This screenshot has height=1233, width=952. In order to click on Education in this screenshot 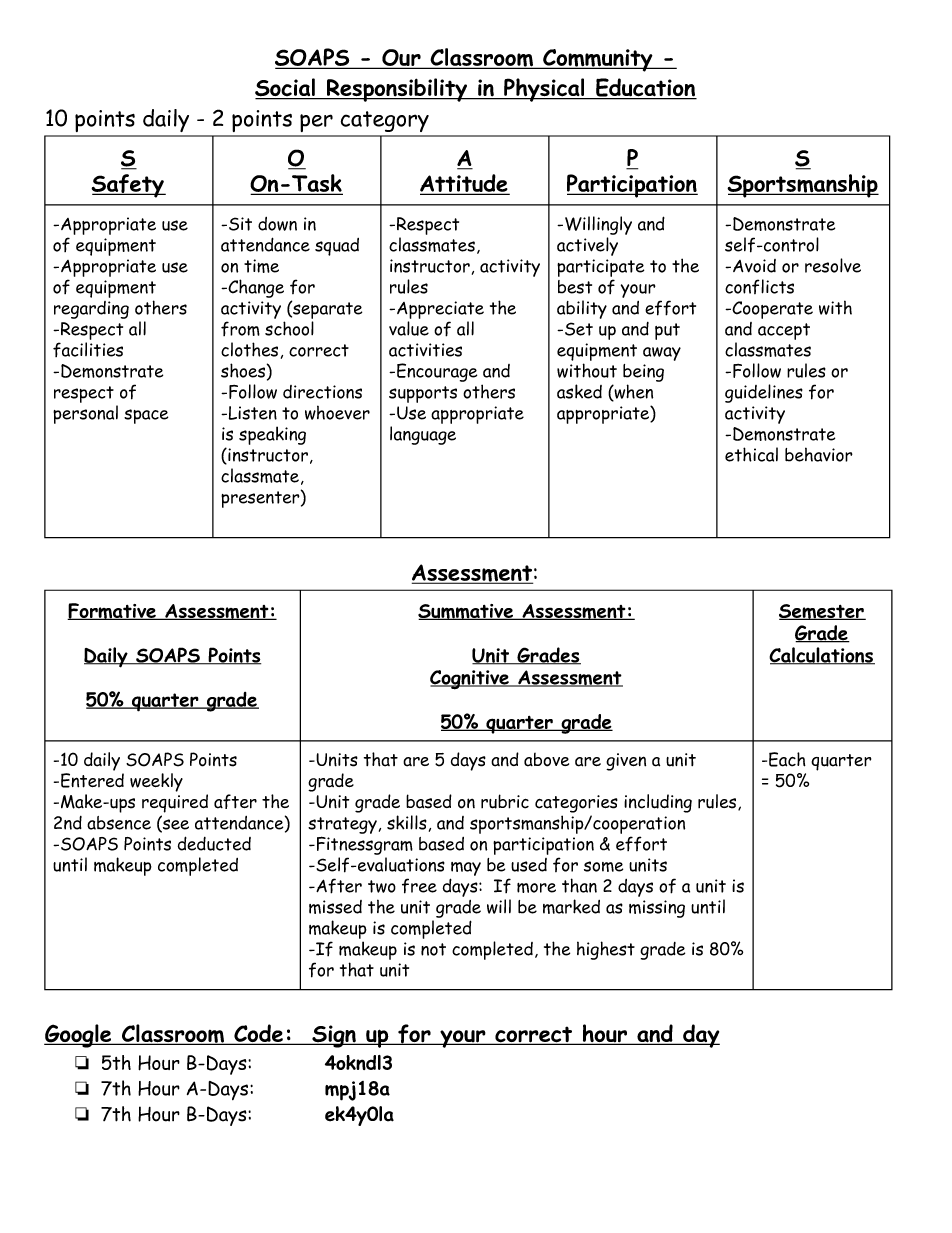, I will do `click(645, 88)`.
